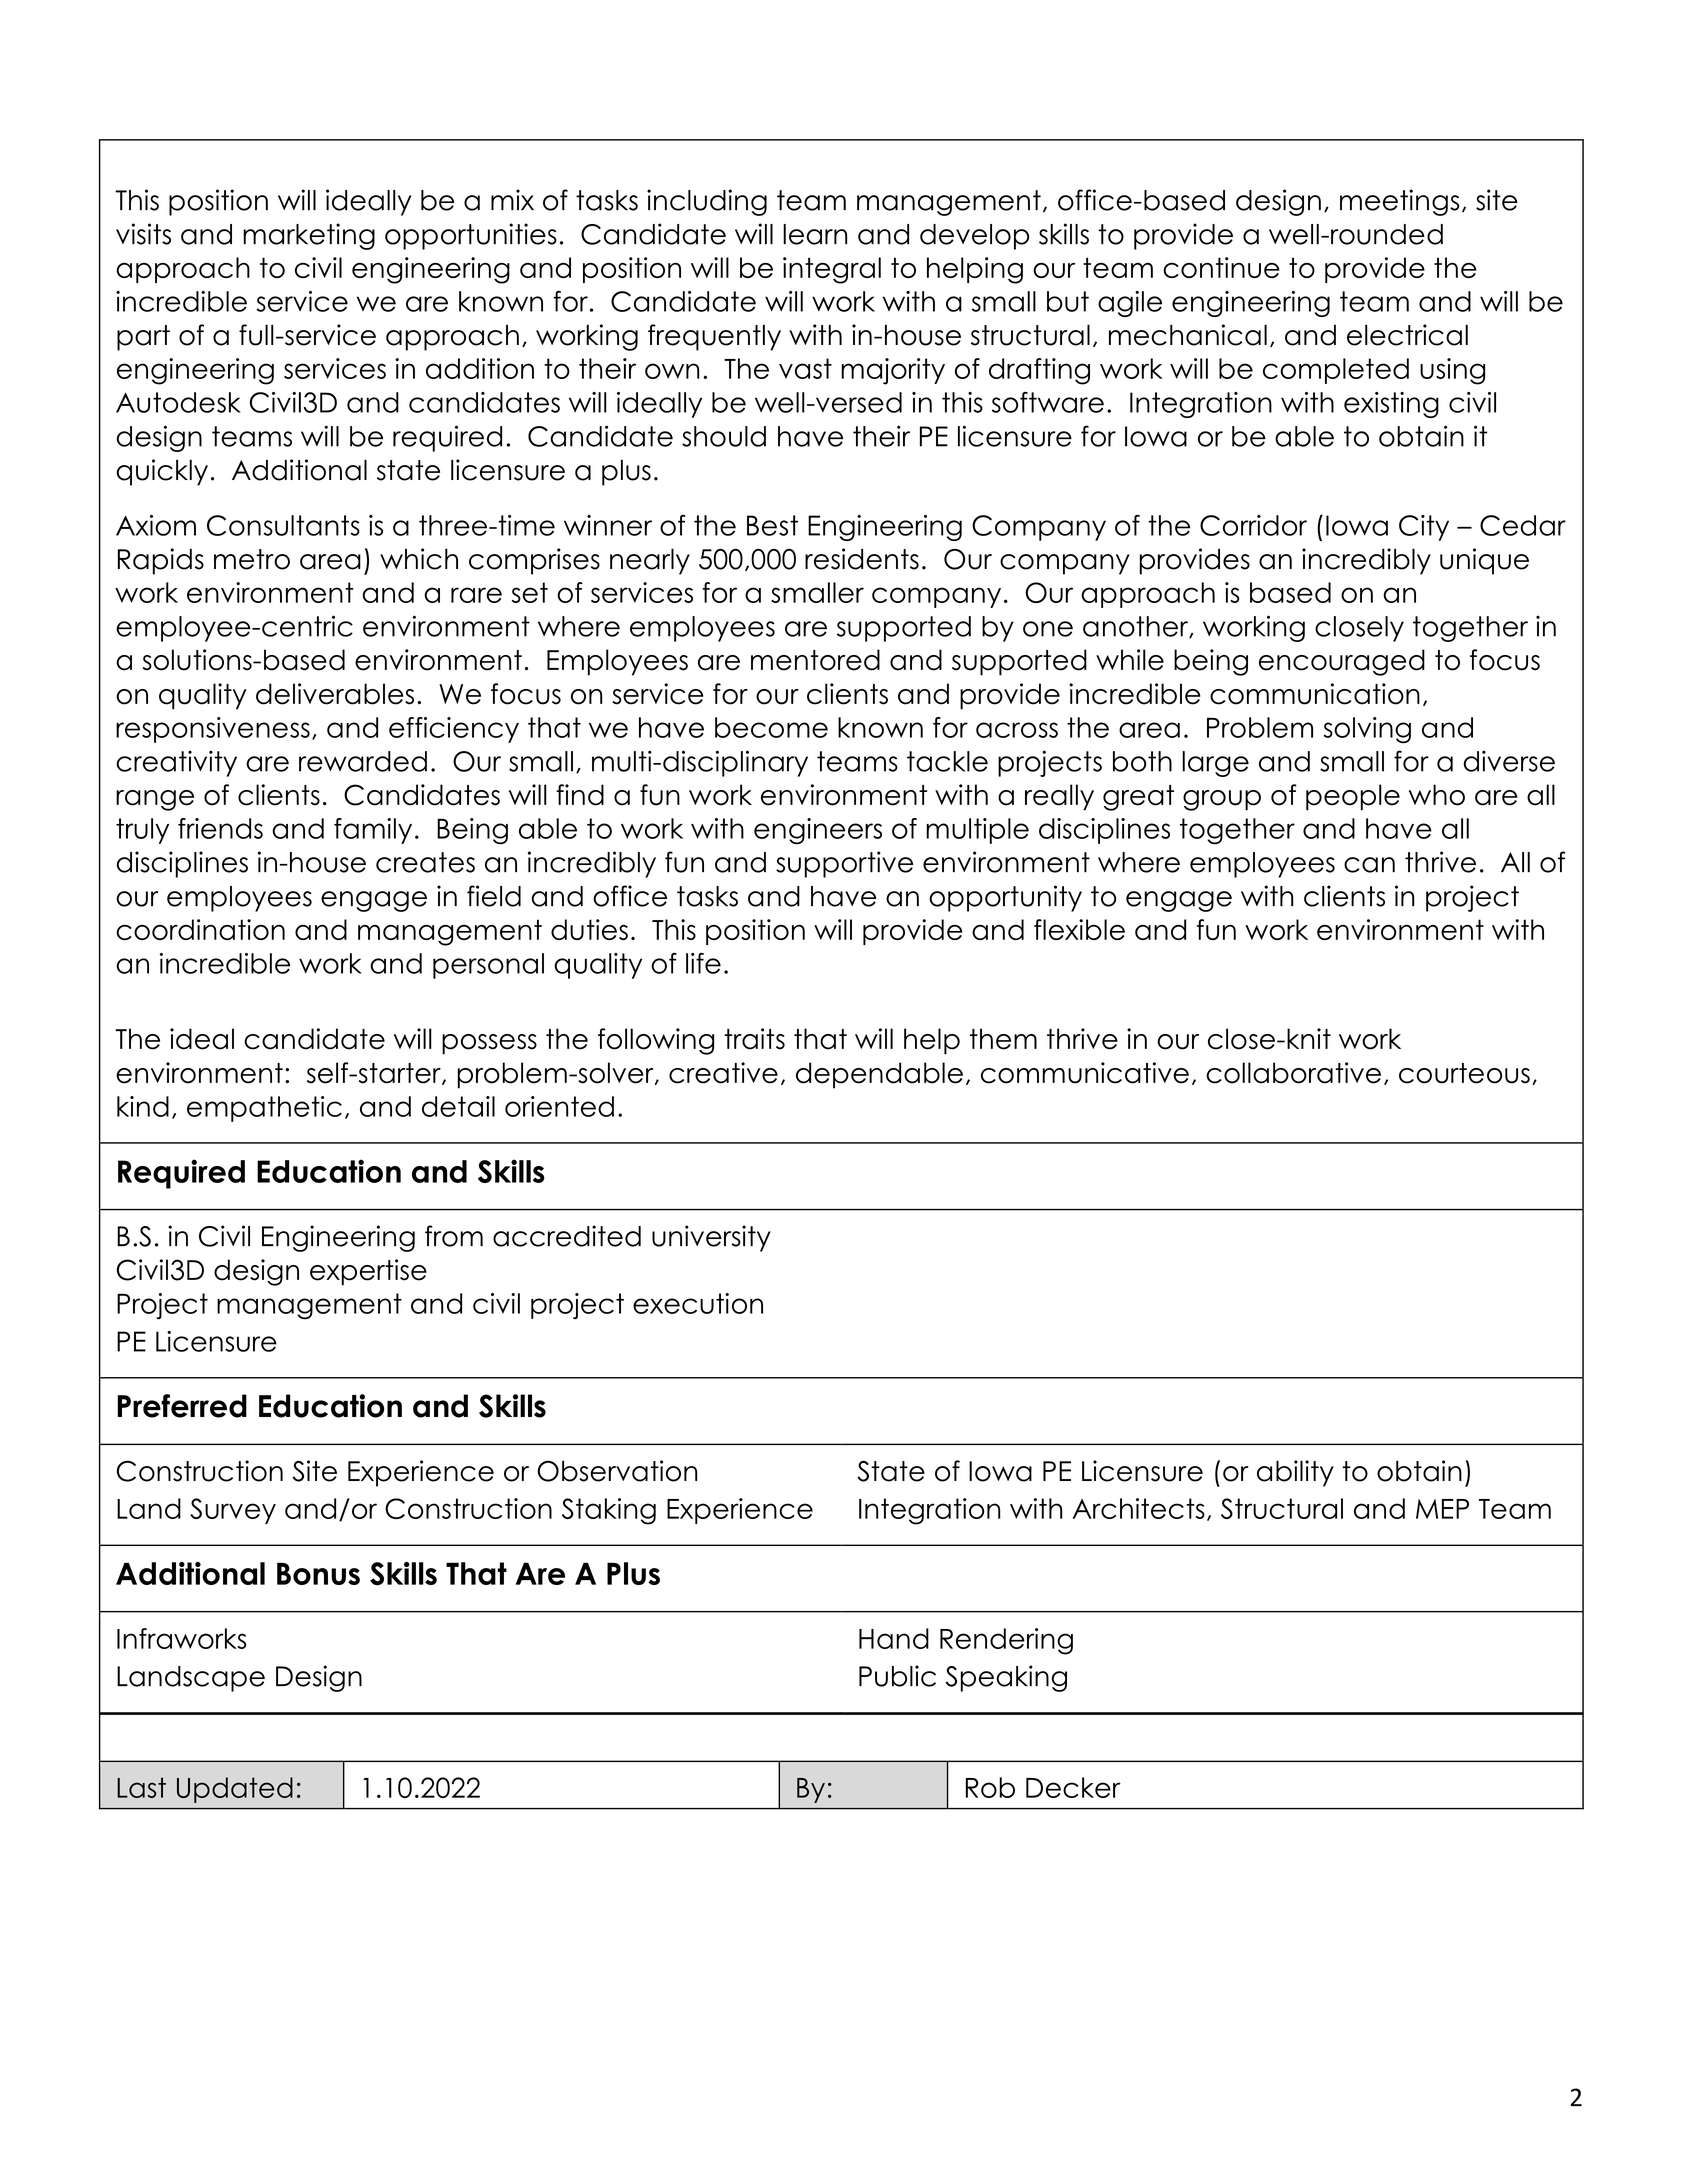 Image resolution: width=1682 pixels, height=2177 pixels. What do you see at coordinates (1293, 1073) in the screenshot?
I see `collaborative` at bounding box center [1293, 1073].
